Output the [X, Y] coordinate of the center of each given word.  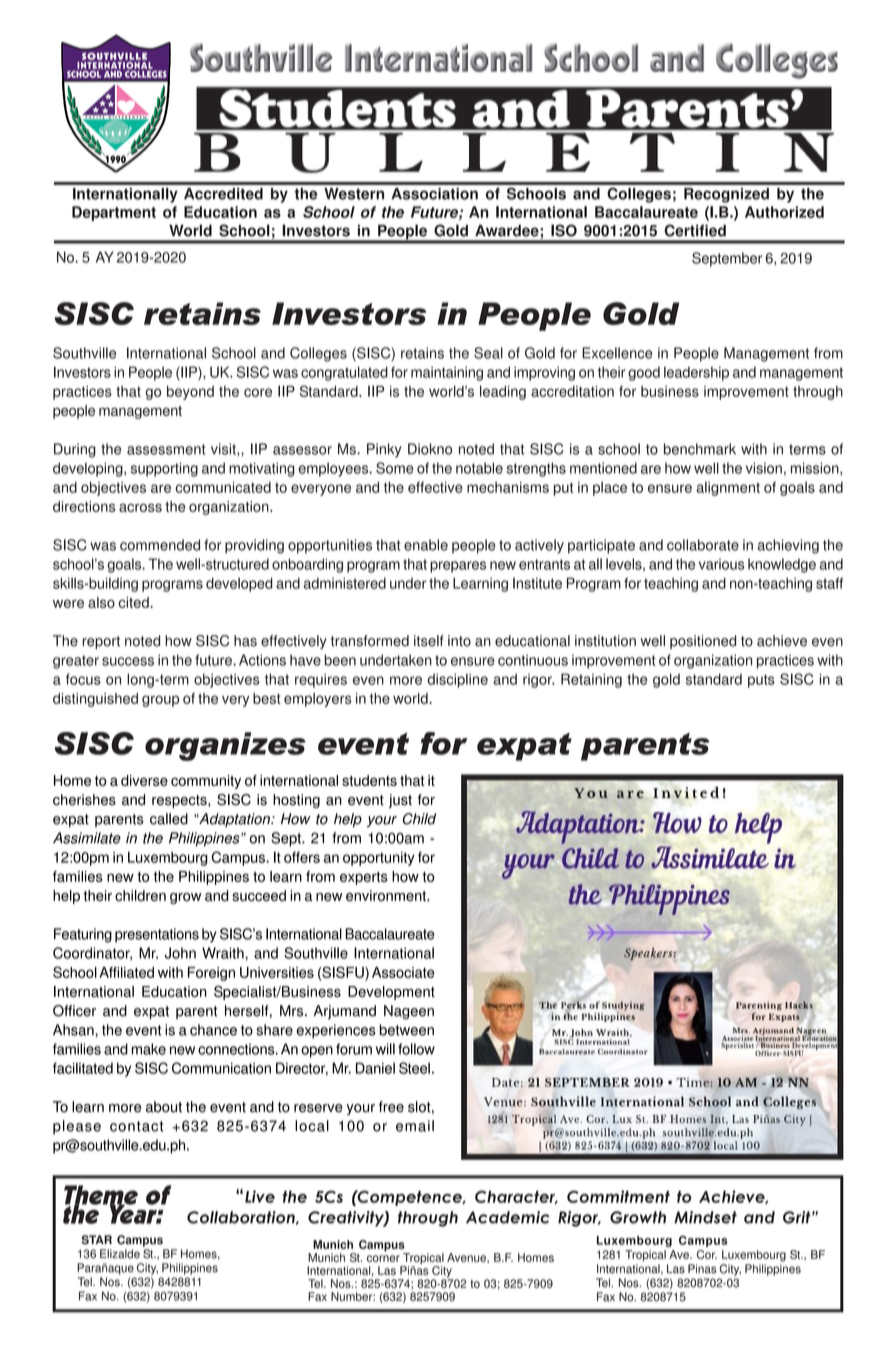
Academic [508, 1217]
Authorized [784, 212]
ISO [564, 230]
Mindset [705, 1217]
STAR [97, 1240]
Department [114, 213]
